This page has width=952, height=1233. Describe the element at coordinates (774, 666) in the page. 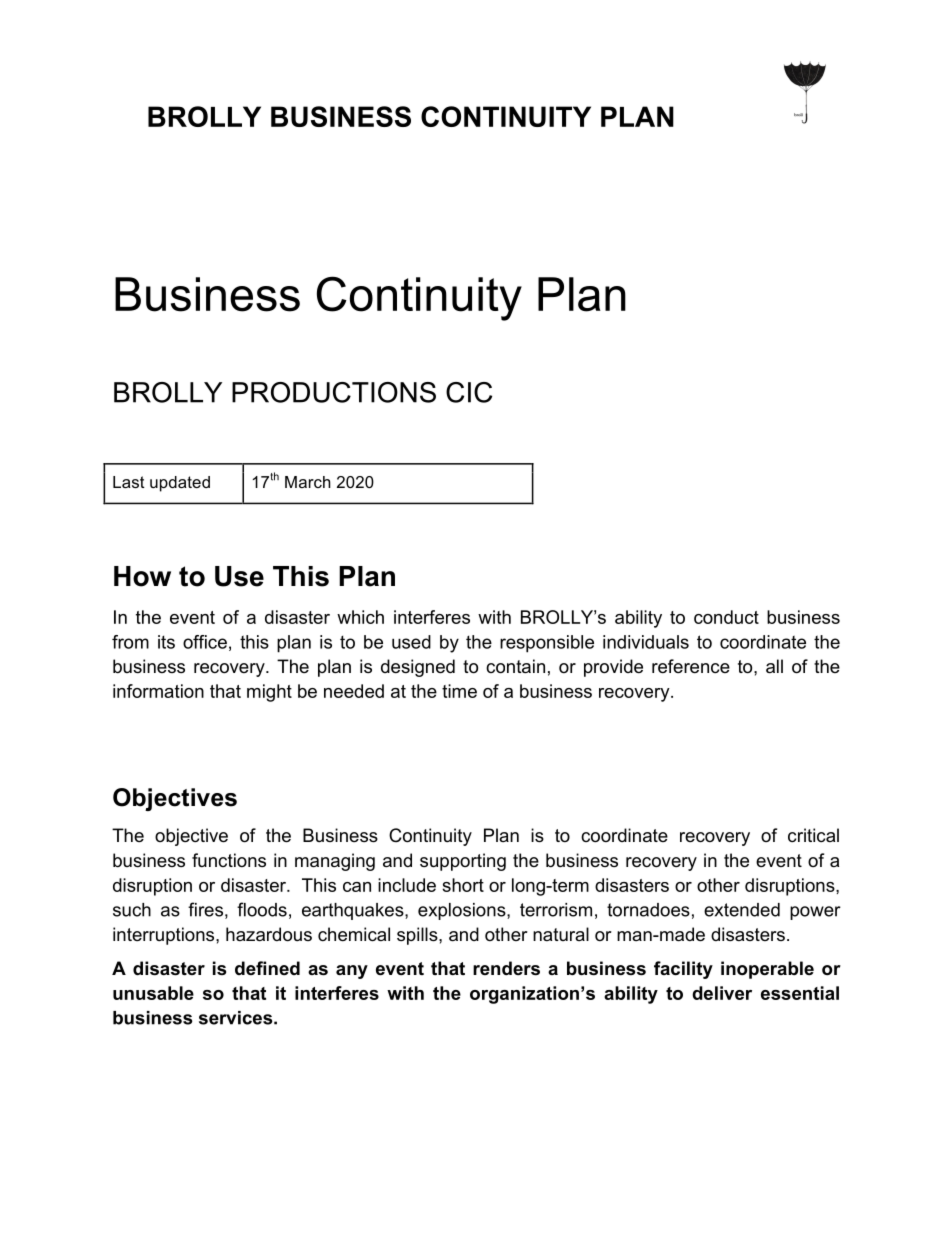

I see `all` at that location.
